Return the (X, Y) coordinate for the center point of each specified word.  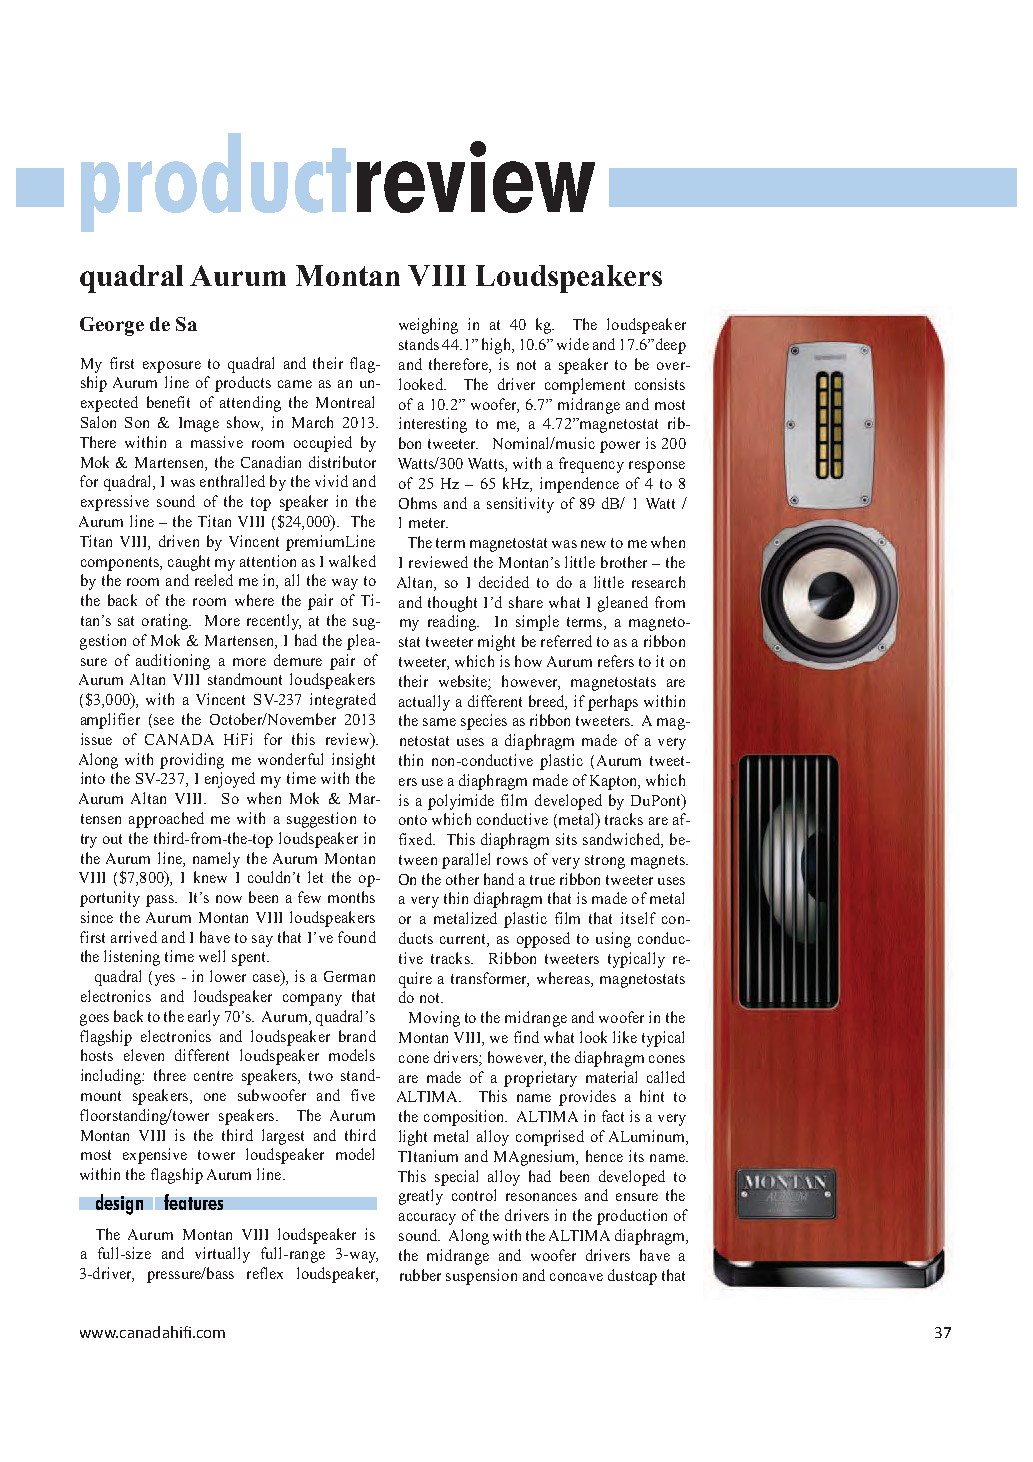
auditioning (173, 662)
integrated (343, 701)
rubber (420, 1275)
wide (573, 344)
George (112, 326)
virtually (222, 1255)
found (357, 937)
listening (132, 958)
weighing (428, 326)
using (613, 940)
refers (616, 661)
